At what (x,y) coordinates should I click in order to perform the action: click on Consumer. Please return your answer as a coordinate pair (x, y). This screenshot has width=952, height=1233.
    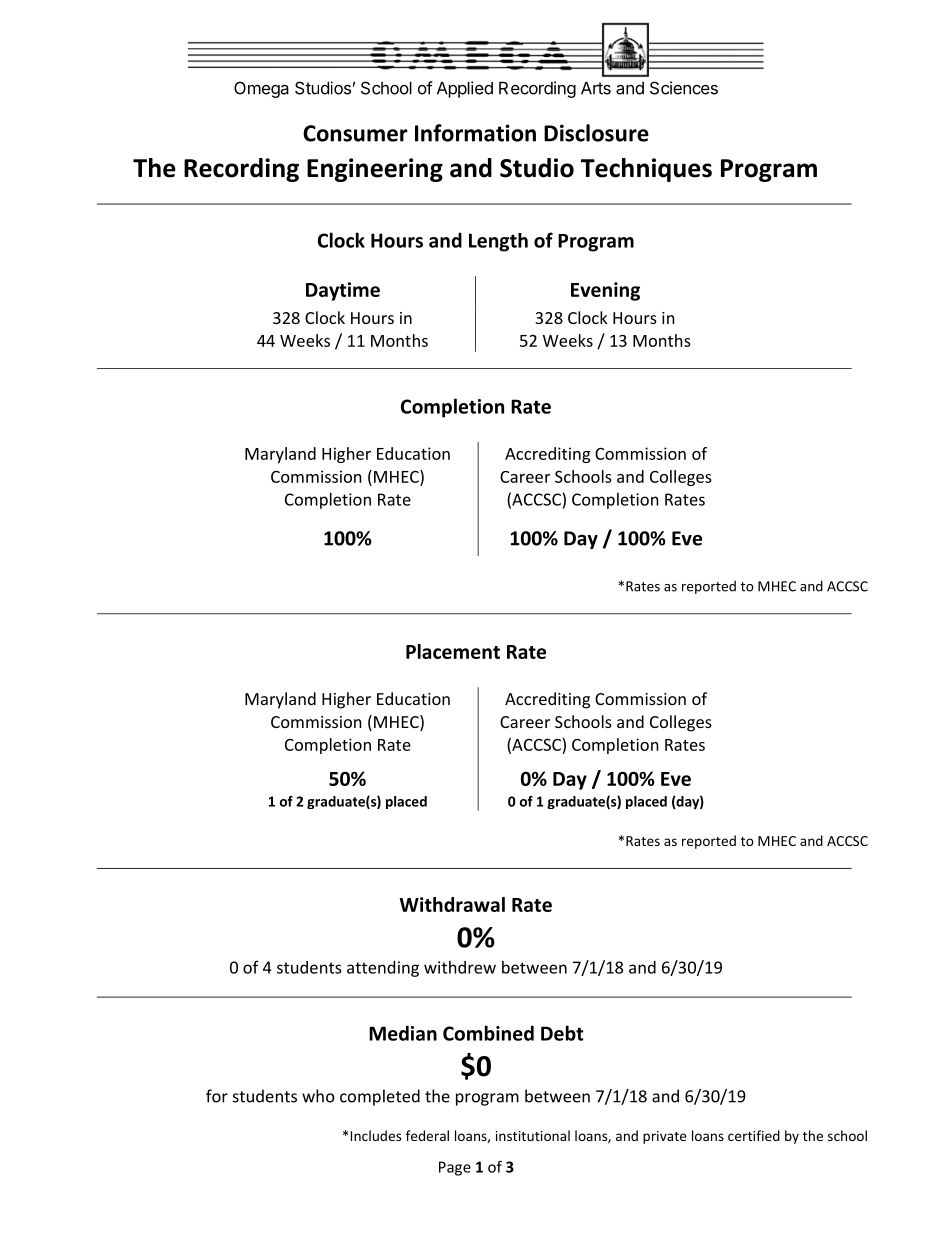
    Looking at the image, I should click on (355, 133).
